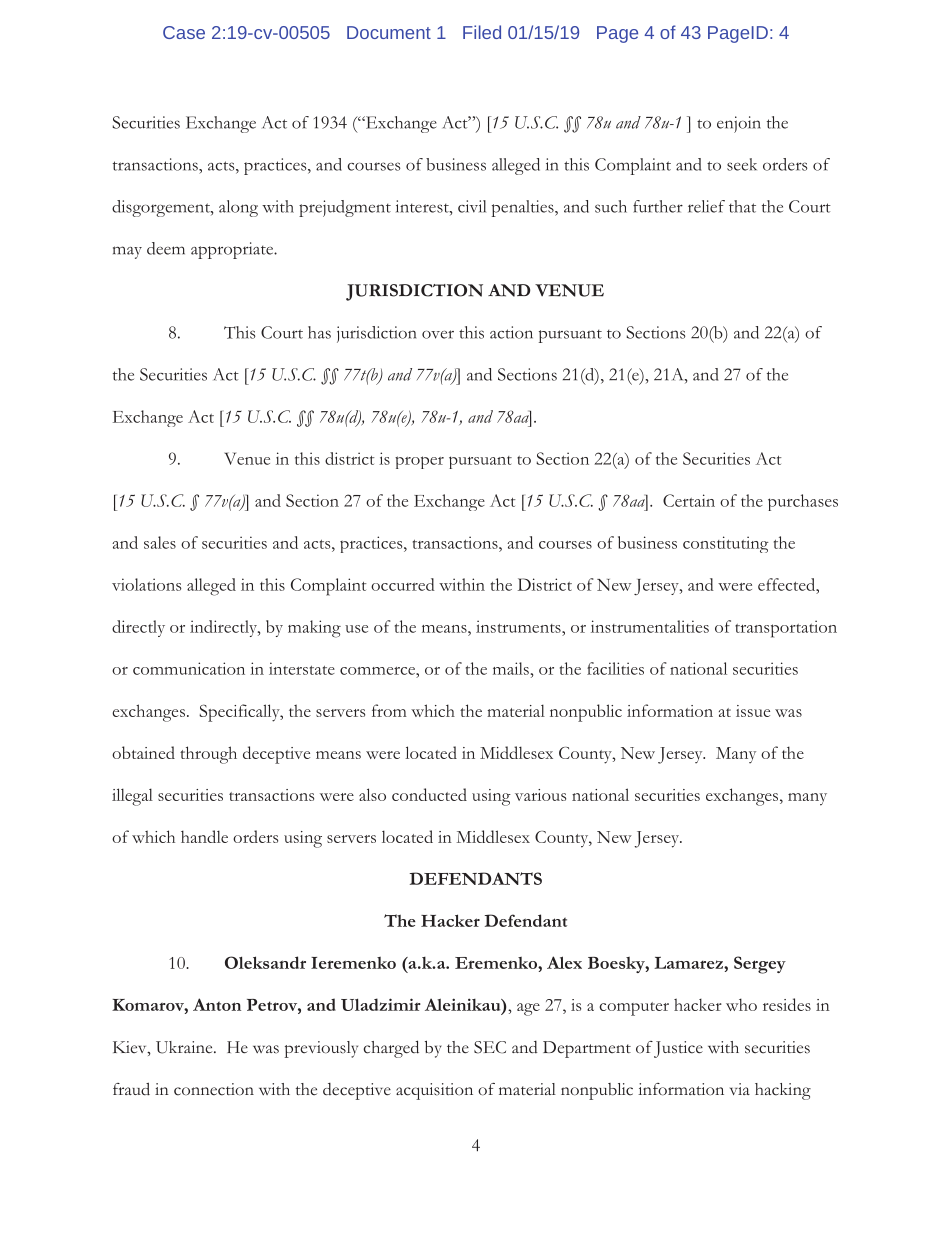 This screenshot has height=1233, width=952. I want to click on occurred, so click(403, 584).
